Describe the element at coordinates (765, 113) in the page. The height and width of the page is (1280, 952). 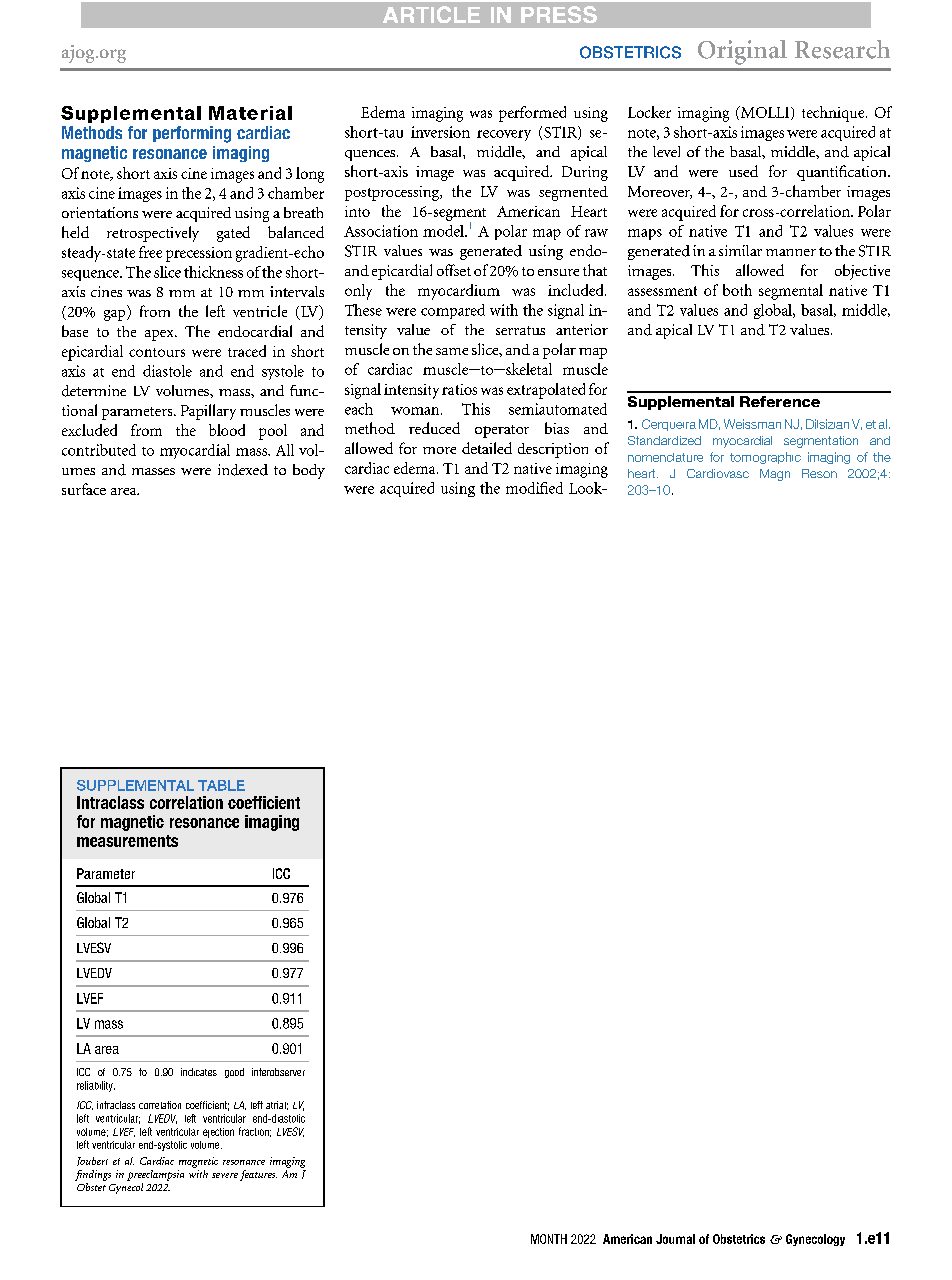
I see `MOLLI` at that location.
